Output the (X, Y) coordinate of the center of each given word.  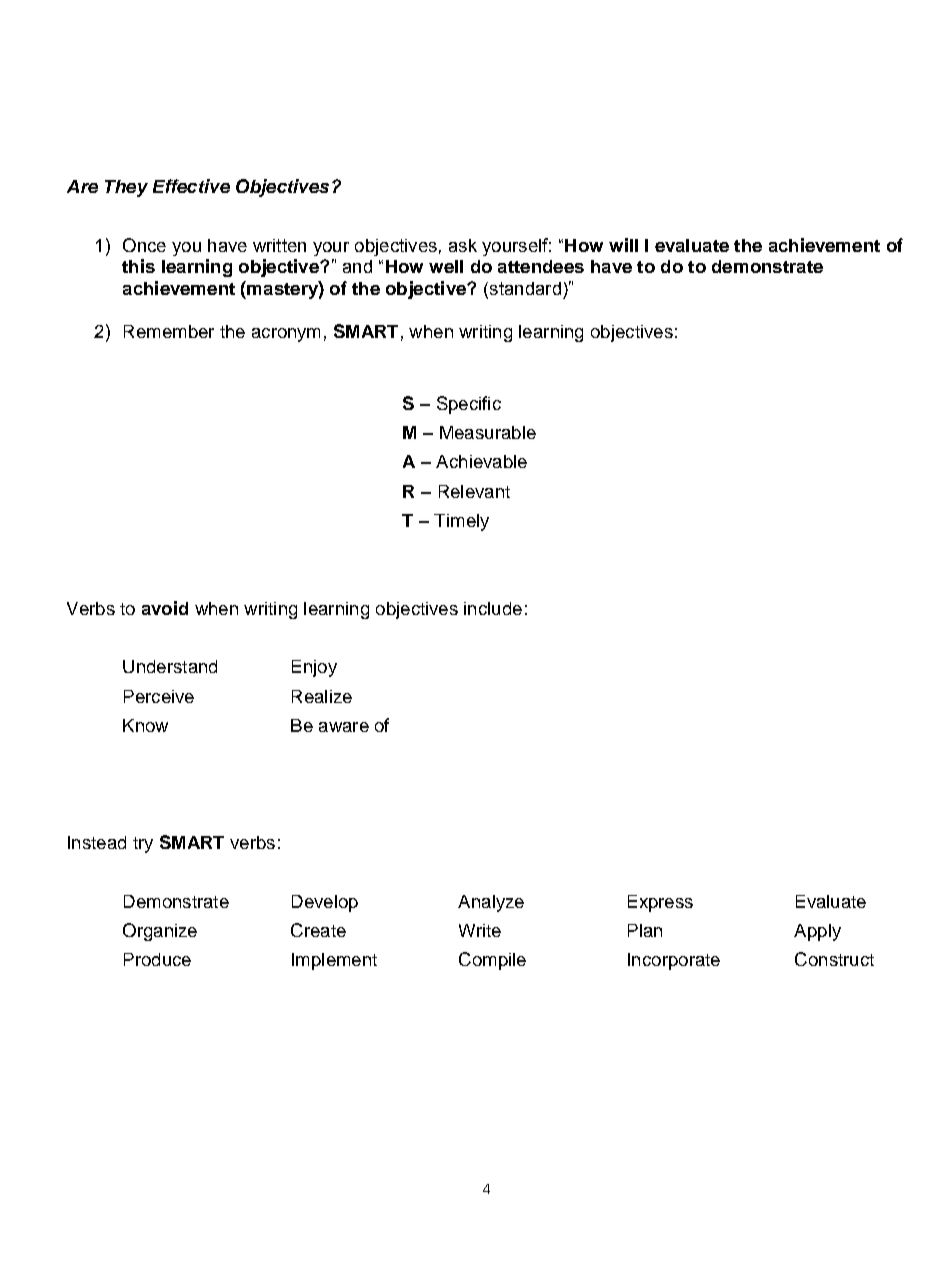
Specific (469, 405)
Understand (170, 666)
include (493, 608)
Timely (461, 522)
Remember (169, 331)
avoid (165, 608)
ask (463, 245)
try (143, 845)
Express (660, 903)
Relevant (474, 491)
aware (344, 727)
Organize (160, 932)
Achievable (481, 461)
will (623, 245)
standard (524, 288)
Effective (191, 186)
